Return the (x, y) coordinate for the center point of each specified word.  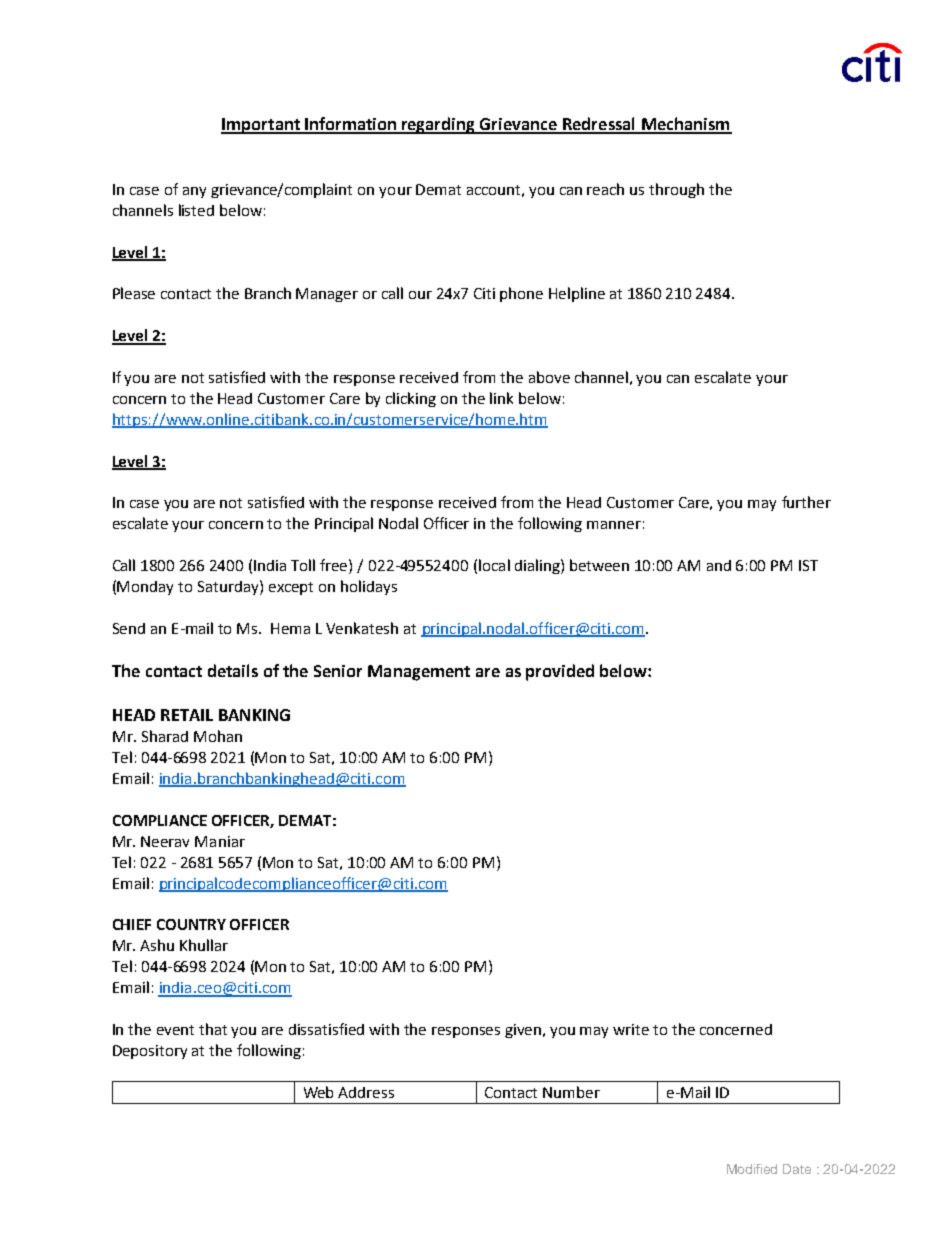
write (631, 1029)
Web (318, 1092)
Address (366, 1092)
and (719, 565)
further (806, 502)
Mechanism (685, 125)
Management (419, 673)
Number (571, 1092)
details (233, 670)
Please (134, 293)
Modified (752, 1169)
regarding (439, 125)
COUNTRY (191, 924)
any (194, 192)
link (501, 398)
